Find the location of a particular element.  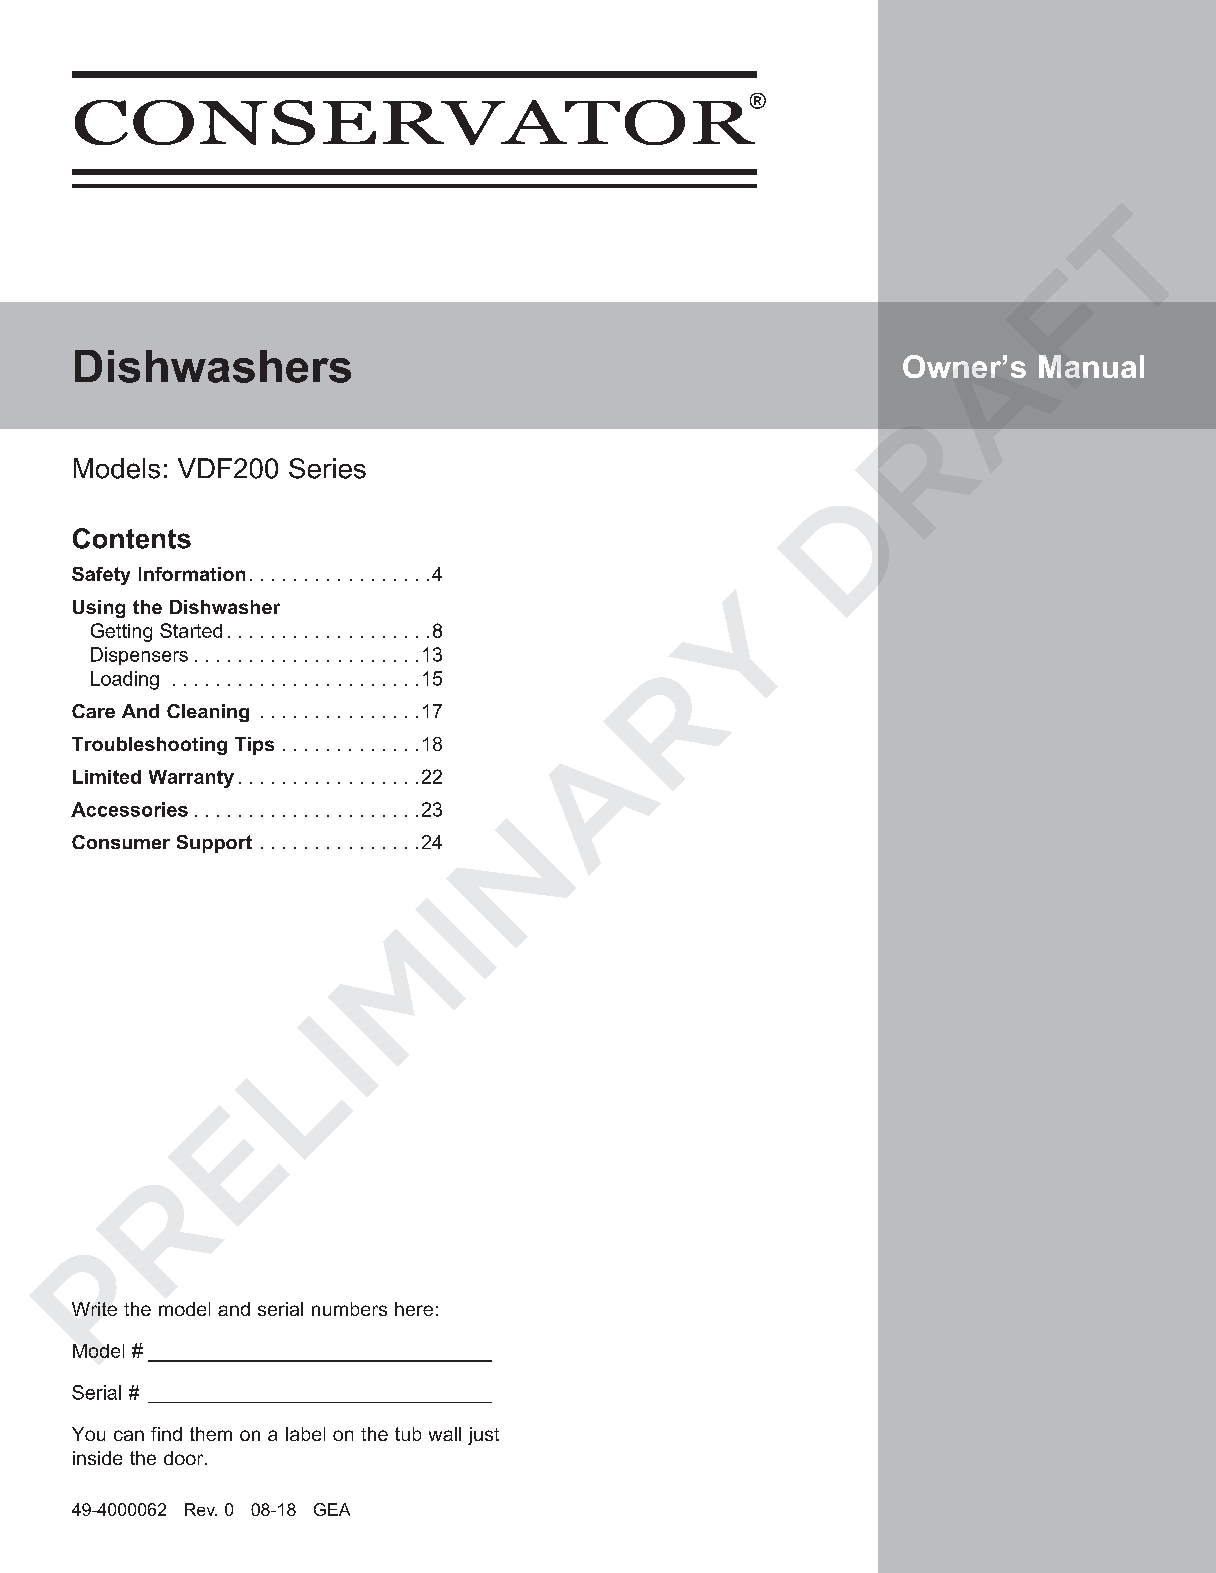

wall is located at coordinates (445, 1434).
